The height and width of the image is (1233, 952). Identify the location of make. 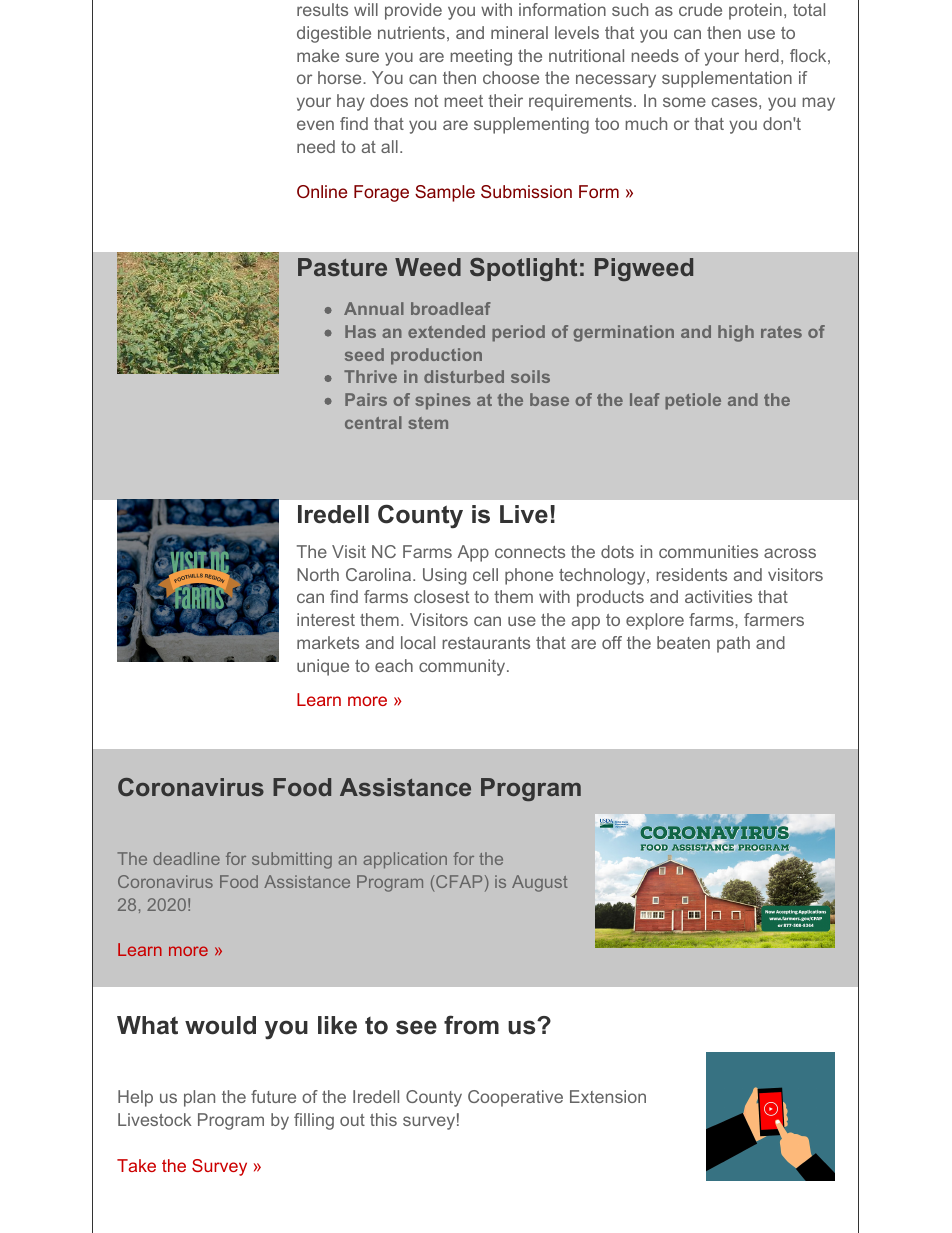
(318, 55).
